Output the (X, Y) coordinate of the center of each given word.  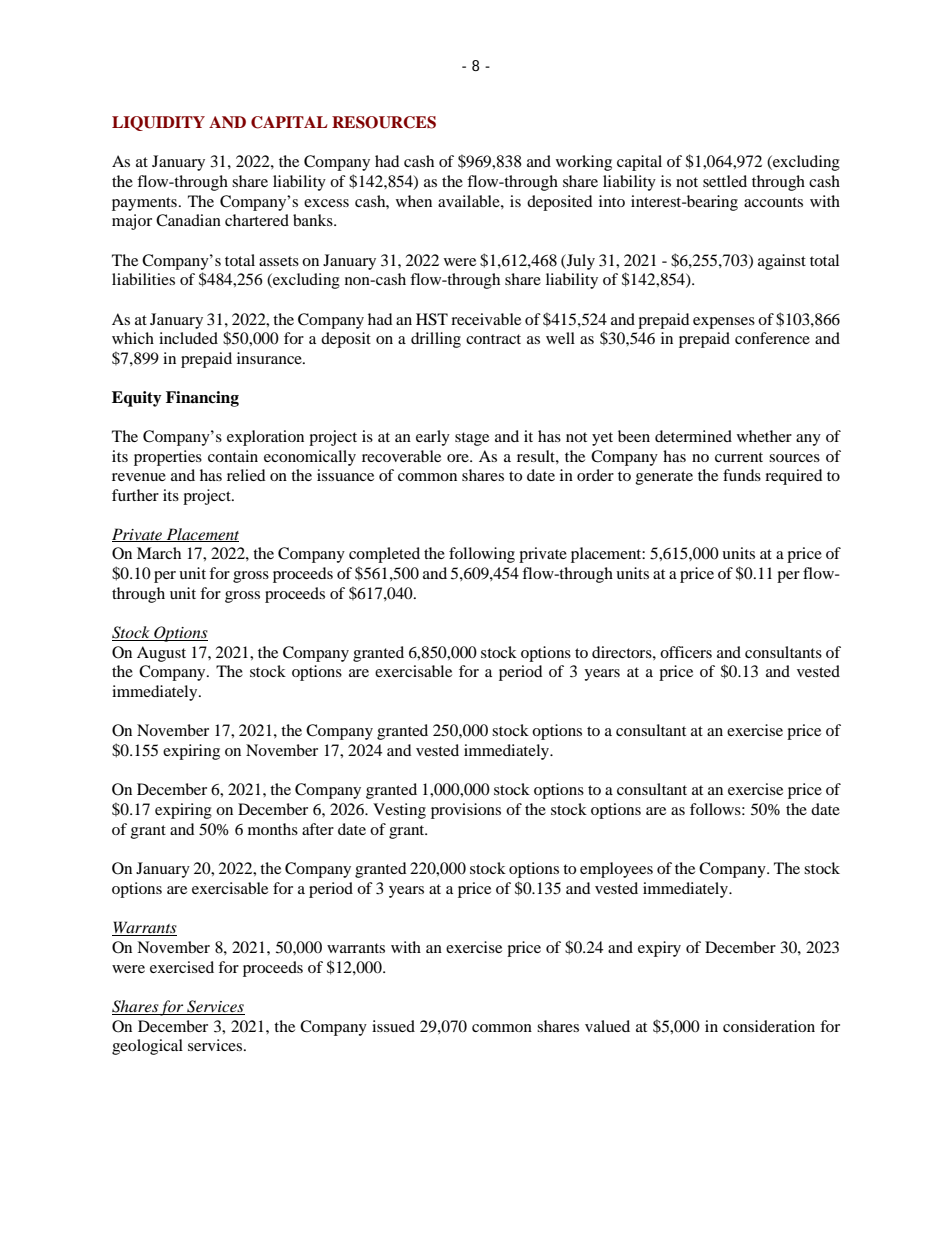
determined (693, 436)
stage (472, 439)
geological (147, 1047)
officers (686, 652)
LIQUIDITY (158, 123)
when (414, 201)
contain (233, 456)
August (161, 654)
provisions (466, 811)
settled (725, 181)
